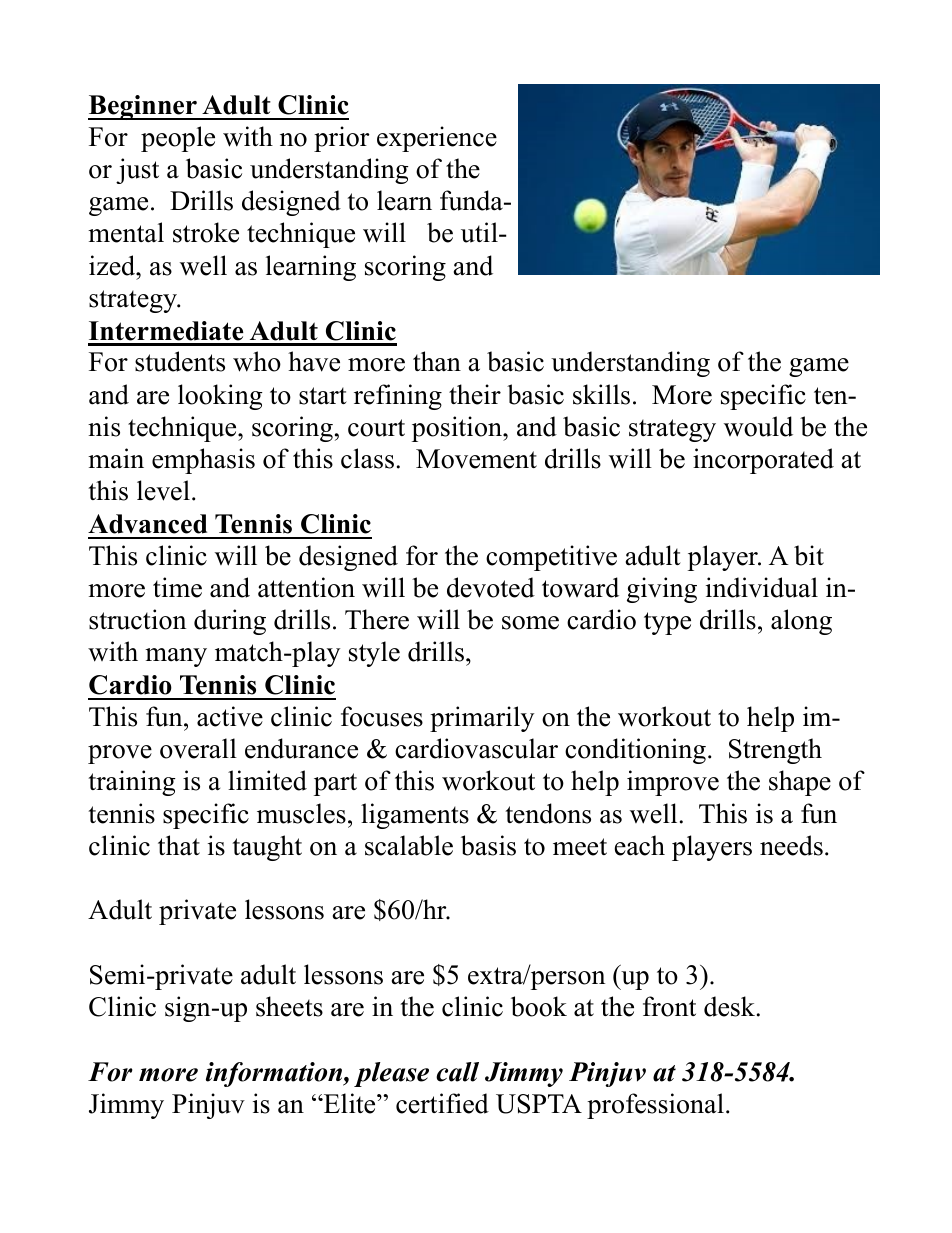 The height and width of the document is (1233, 952). What do you see at coordinates (437, 139) in the document?
I see `experience` at bounding box center [437, 139].
